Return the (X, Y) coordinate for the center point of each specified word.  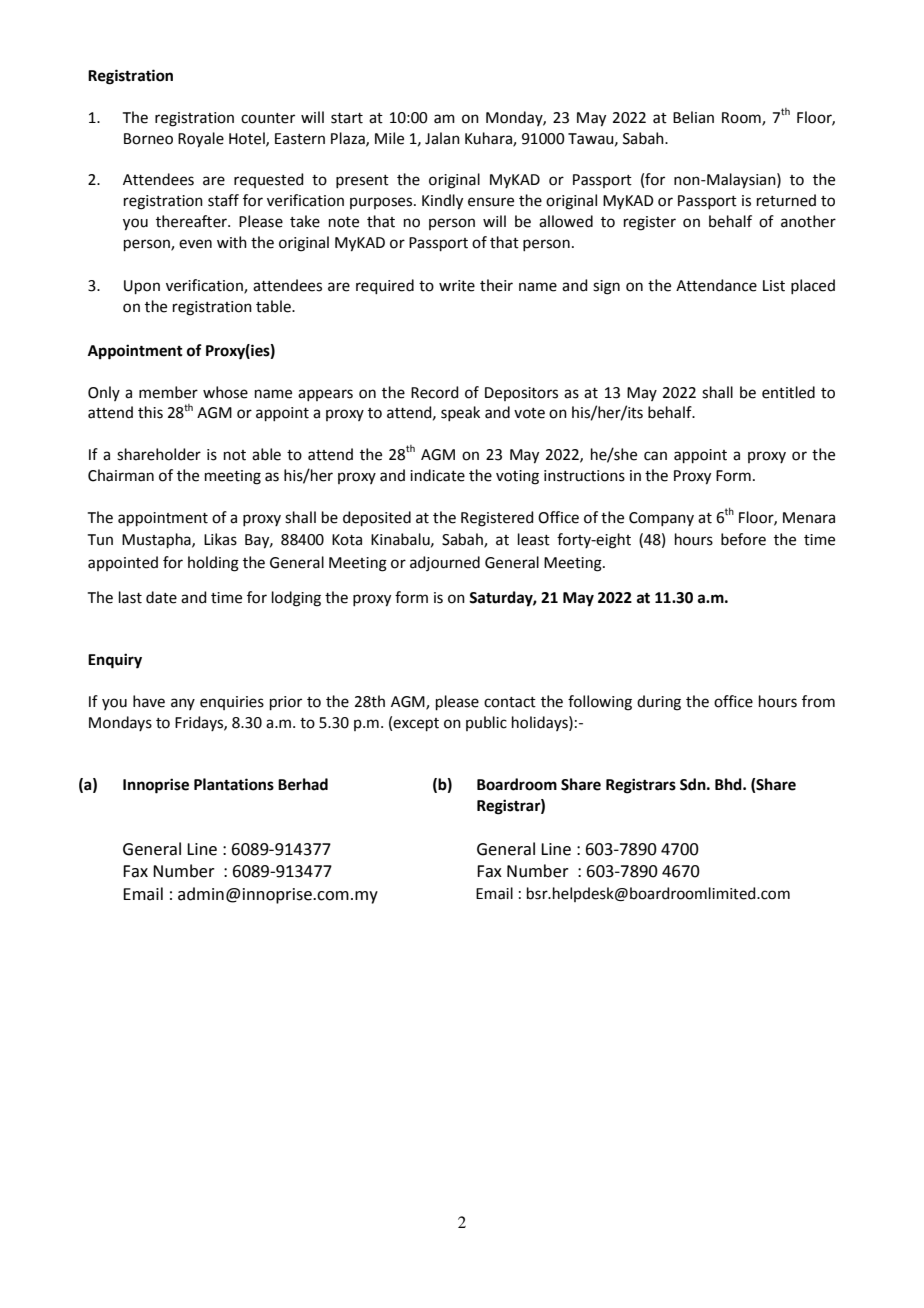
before (743, 539)
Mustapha (157, 540)
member (168, 392)
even (195, 244)
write (457, 286)
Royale (201, 140)
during (659, 703)
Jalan (442, 138)
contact (510, 702)
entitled (788, 392)
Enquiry (115, 661)
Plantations (234, 784)
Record (435, 392)
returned (786, 200)
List (774, 286)
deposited (377, 518)
